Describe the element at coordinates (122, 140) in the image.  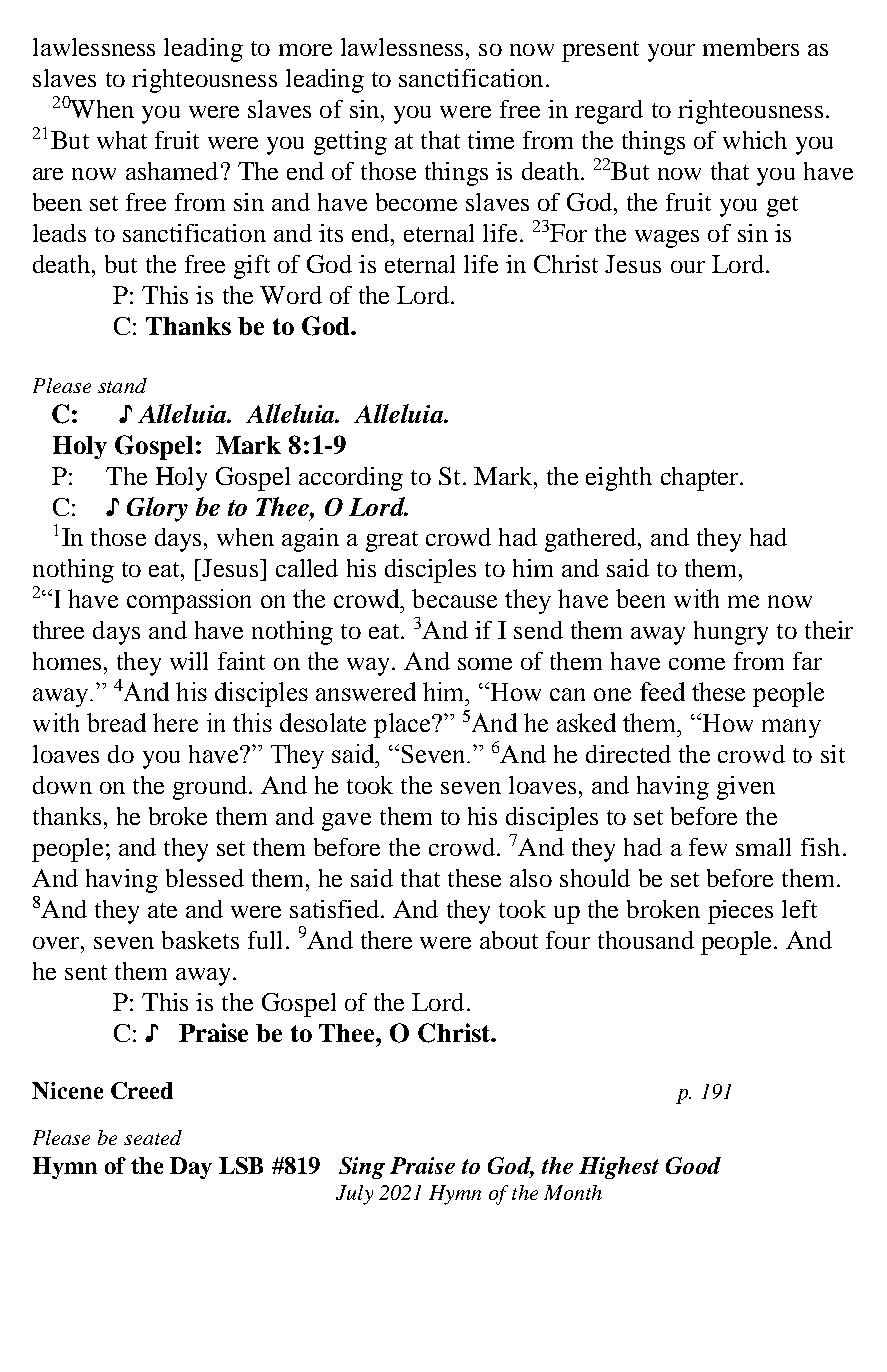
I see `what` at that location.
